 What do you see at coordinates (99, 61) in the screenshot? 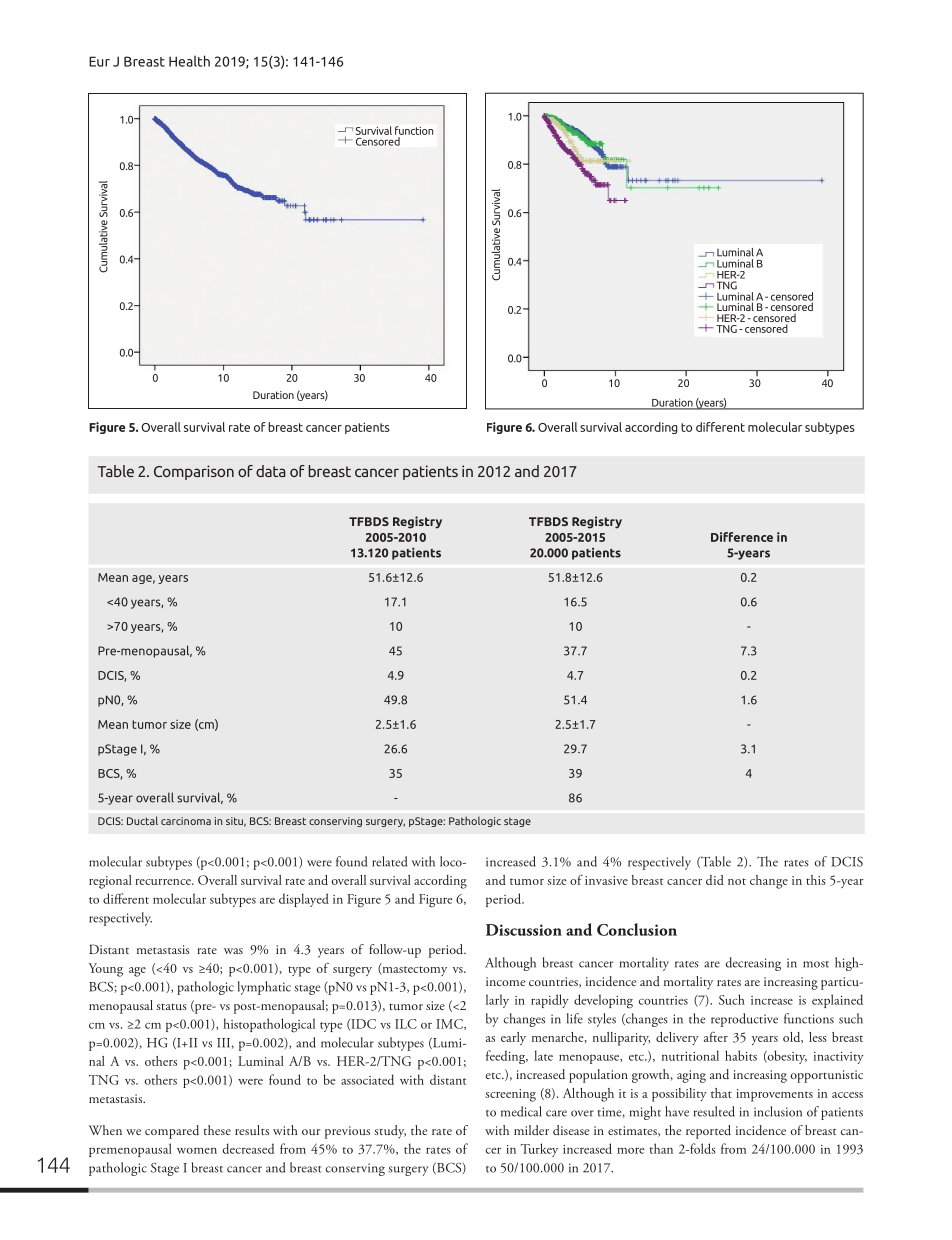
I see `Eur` at bounding box center [99, 61].
